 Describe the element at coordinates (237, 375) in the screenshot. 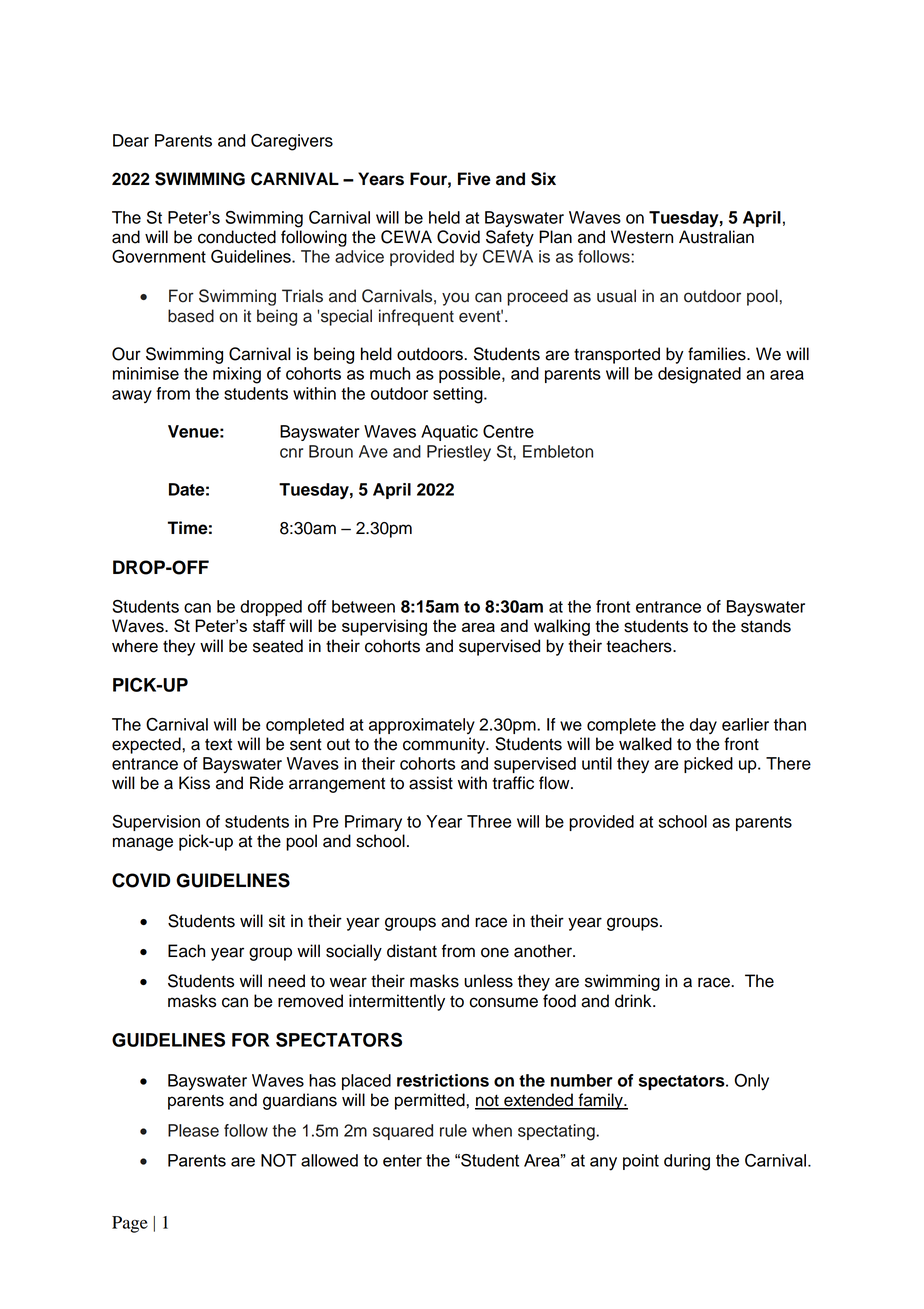

I see `mixing` at that location.
